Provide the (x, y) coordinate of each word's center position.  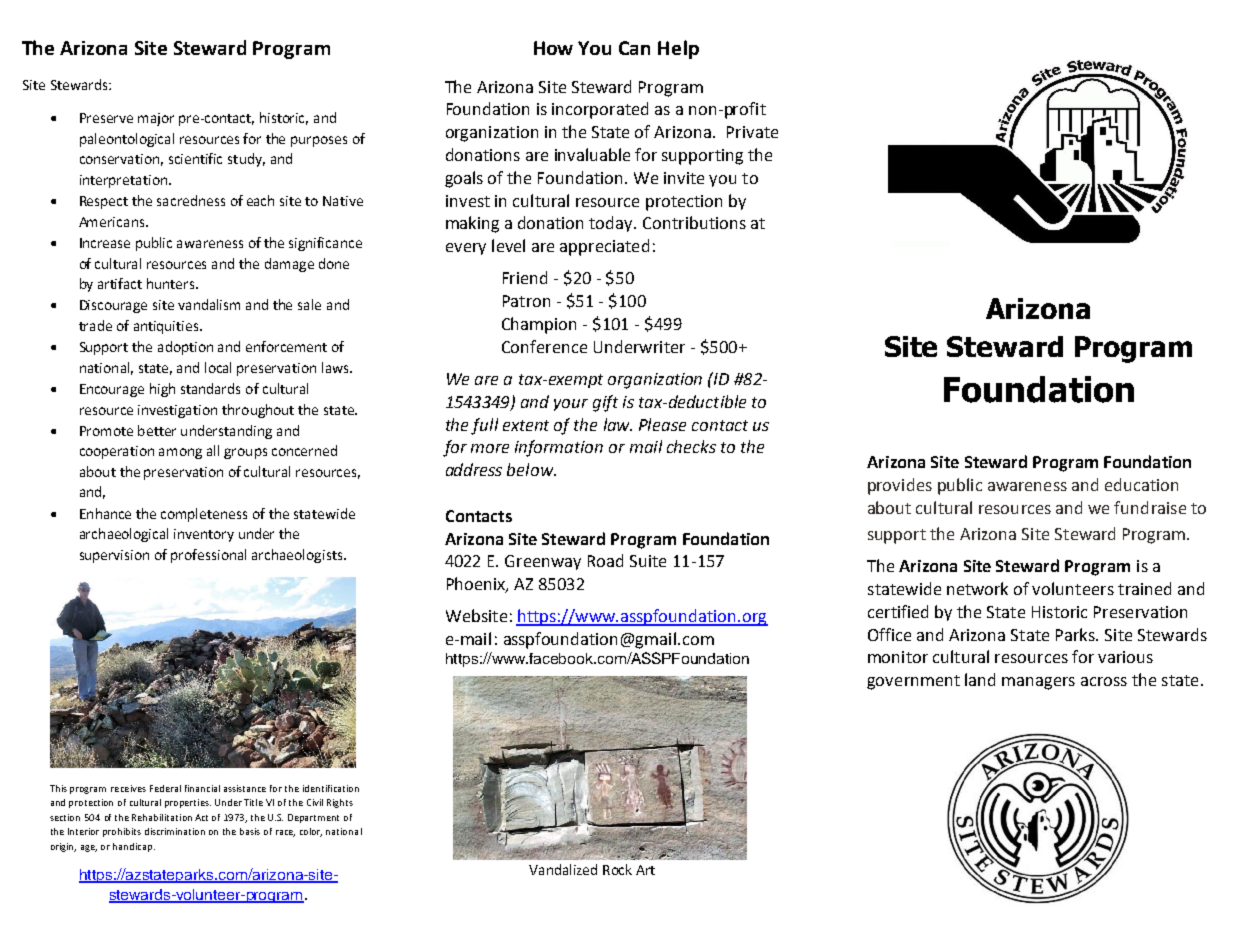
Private (752, 132)
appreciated (604, 247)
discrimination (175, 831)
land (980, 679)
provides (900, 486)
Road (605, 560)
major (156, 119)
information (559, 448)
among (180, 453)
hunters (172, 283)
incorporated (600, 110)
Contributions (694, 222)
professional (208, 556)
